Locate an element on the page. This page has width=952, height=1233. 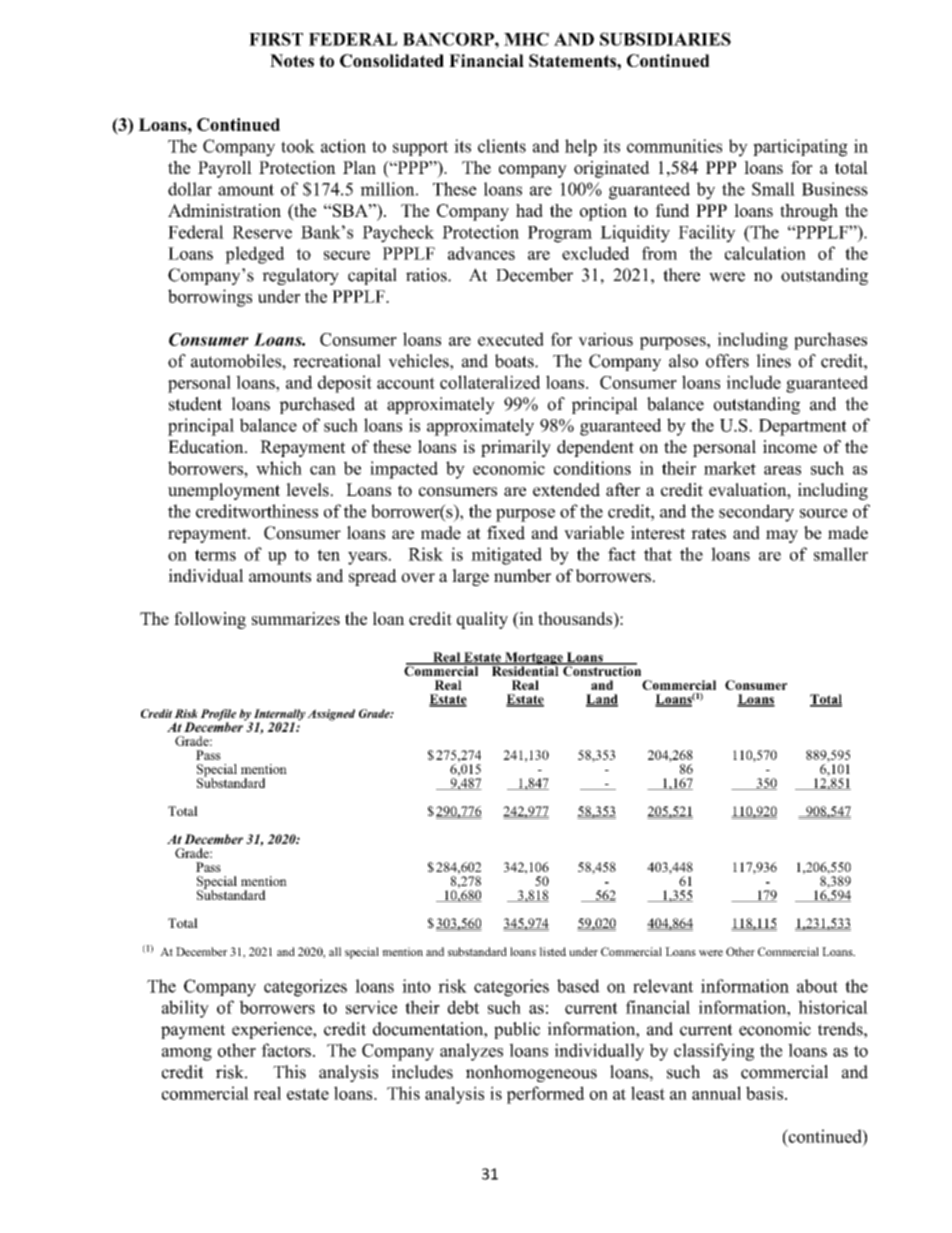
SUBSIDIARIES is located at coordinates (665, 39).
